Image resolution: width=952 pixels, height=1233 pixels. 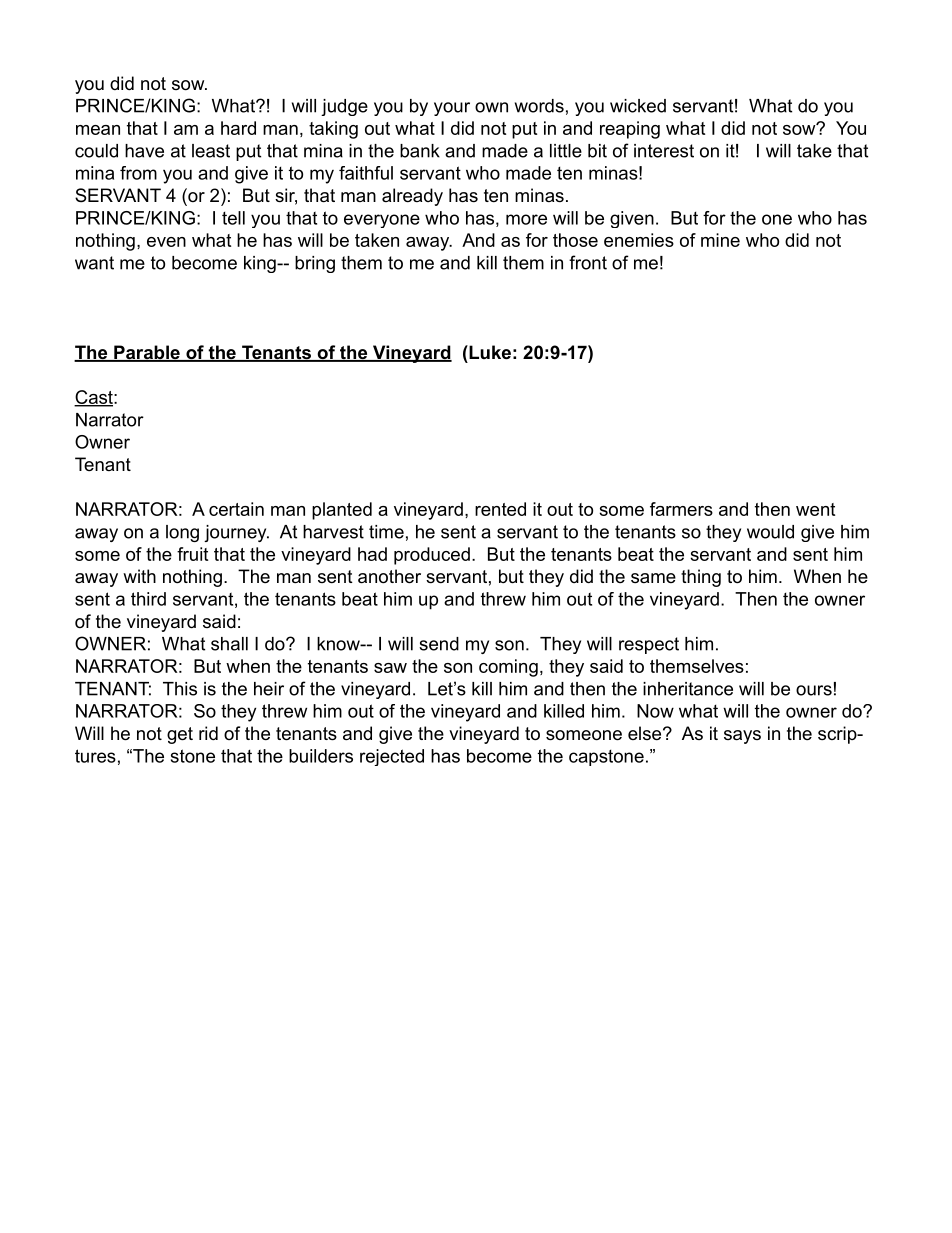 What do you see at coordinates (180, 735) in the screenshot?
I see `get` at bounding box center [180, 735].
